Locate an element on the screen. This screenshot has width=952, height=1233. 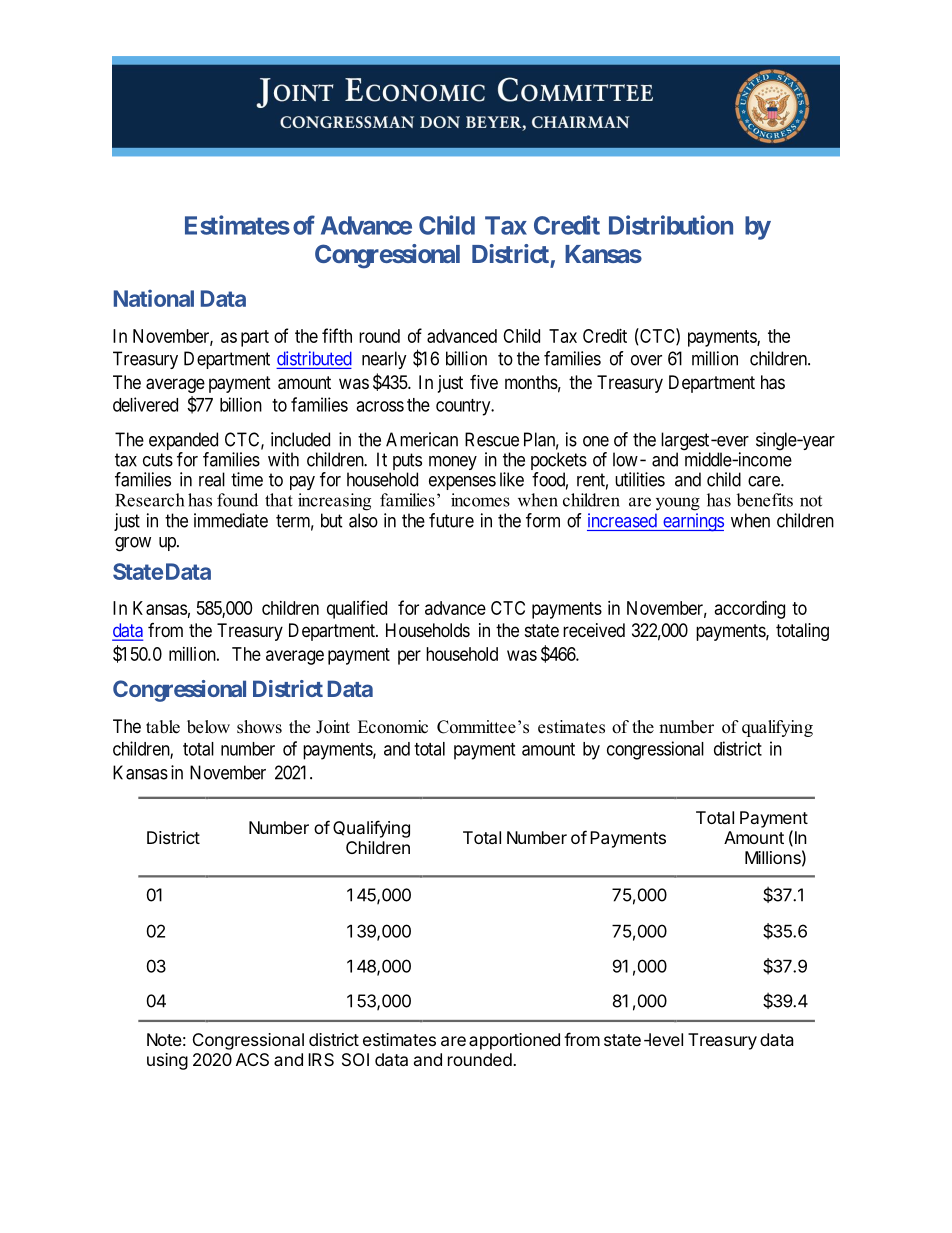
future is located at coordinates (451, 520).
